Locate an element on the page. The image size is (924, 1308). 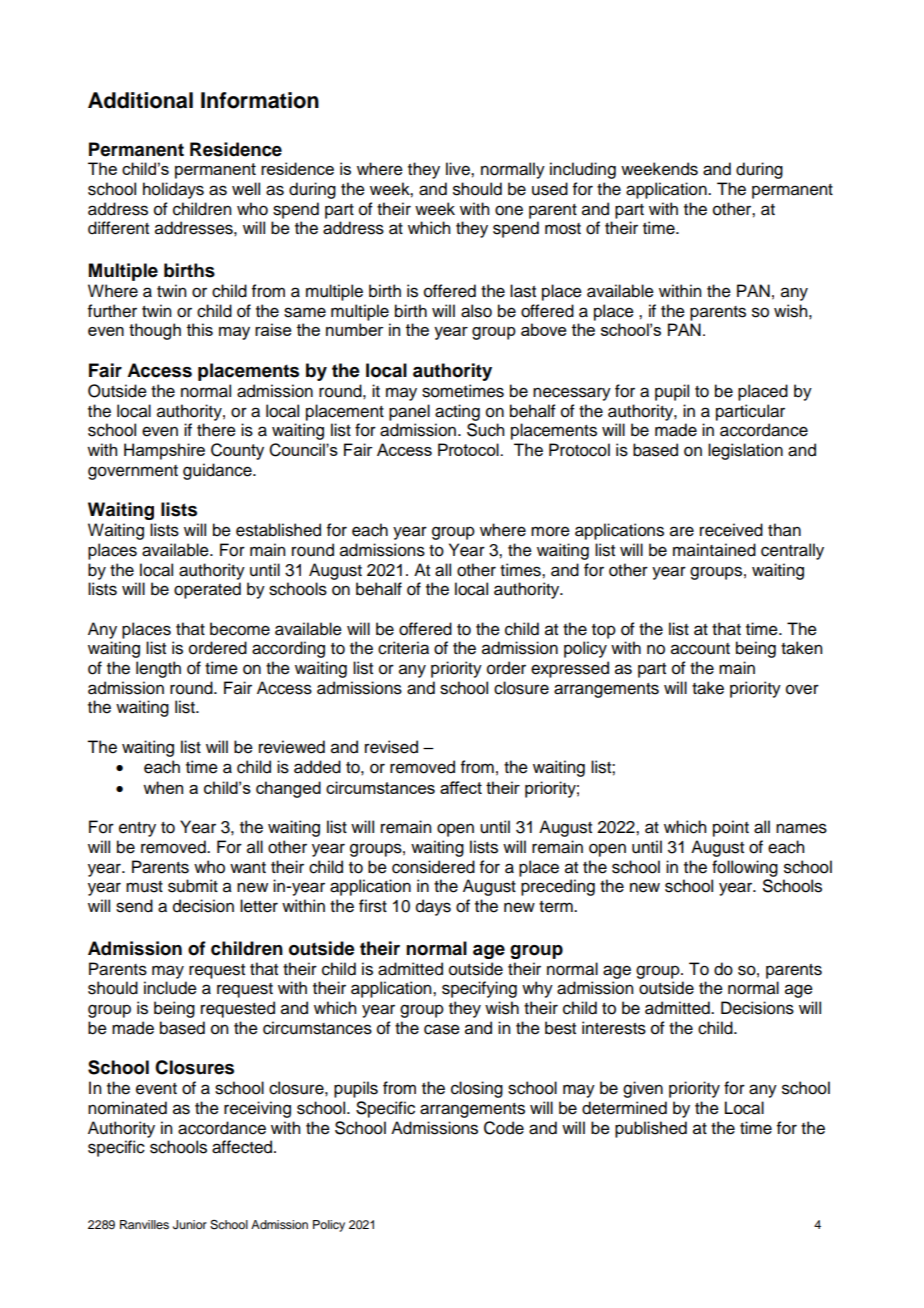
point is located at coordinates (731, 828).
